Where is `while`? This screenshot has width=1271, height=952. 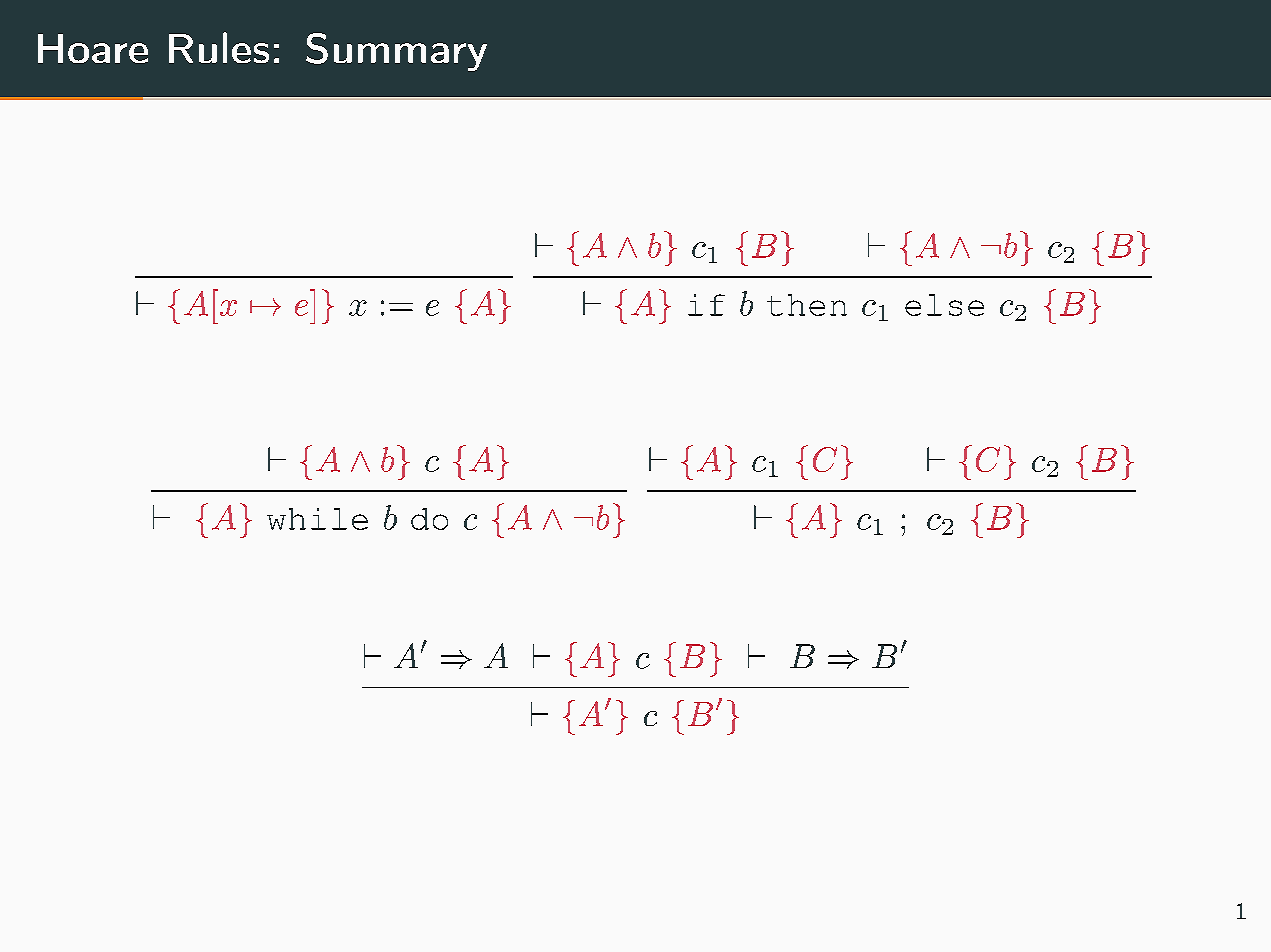
while is located at coordinates (317, 519).
